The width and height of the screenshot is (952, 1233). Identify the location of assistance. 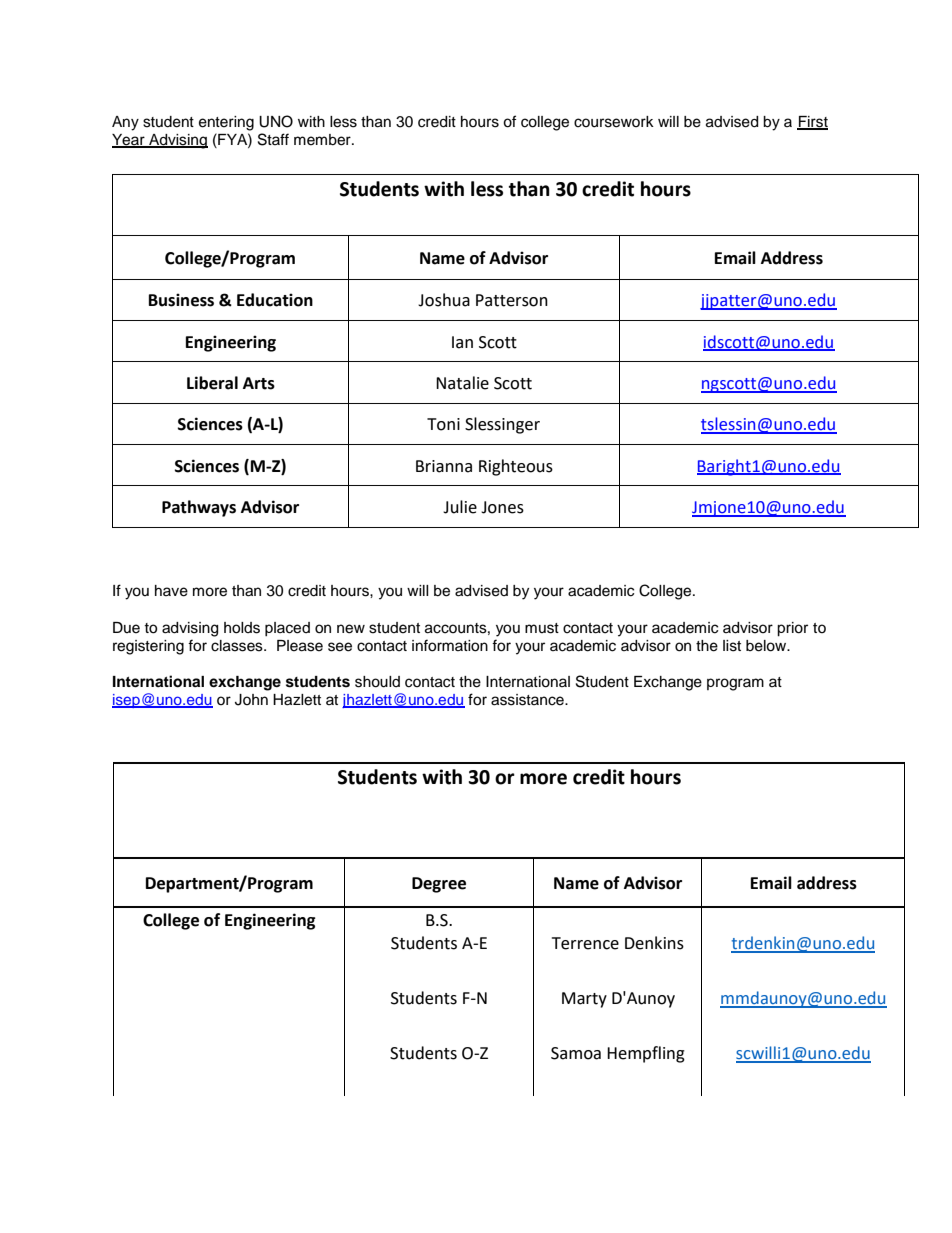
(528, 700).
